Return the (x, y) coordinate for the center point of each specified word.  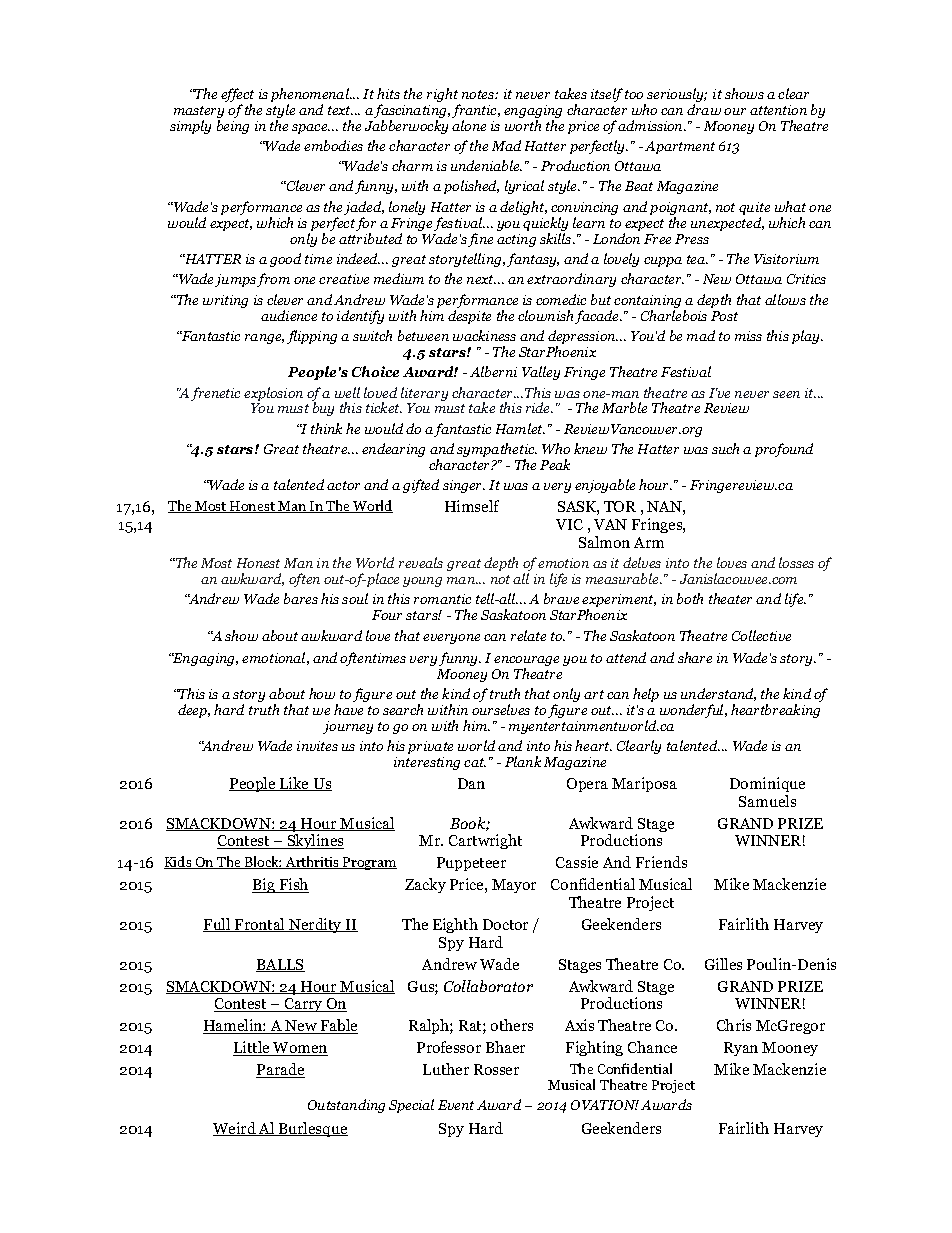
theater (730, 598)
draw (704, 109)
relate (528, 635)
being (233, 127)
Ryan (741, 1049)
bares (301, 598)
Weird (235, 1129)
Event (456, 1105)
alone (469, 125)
